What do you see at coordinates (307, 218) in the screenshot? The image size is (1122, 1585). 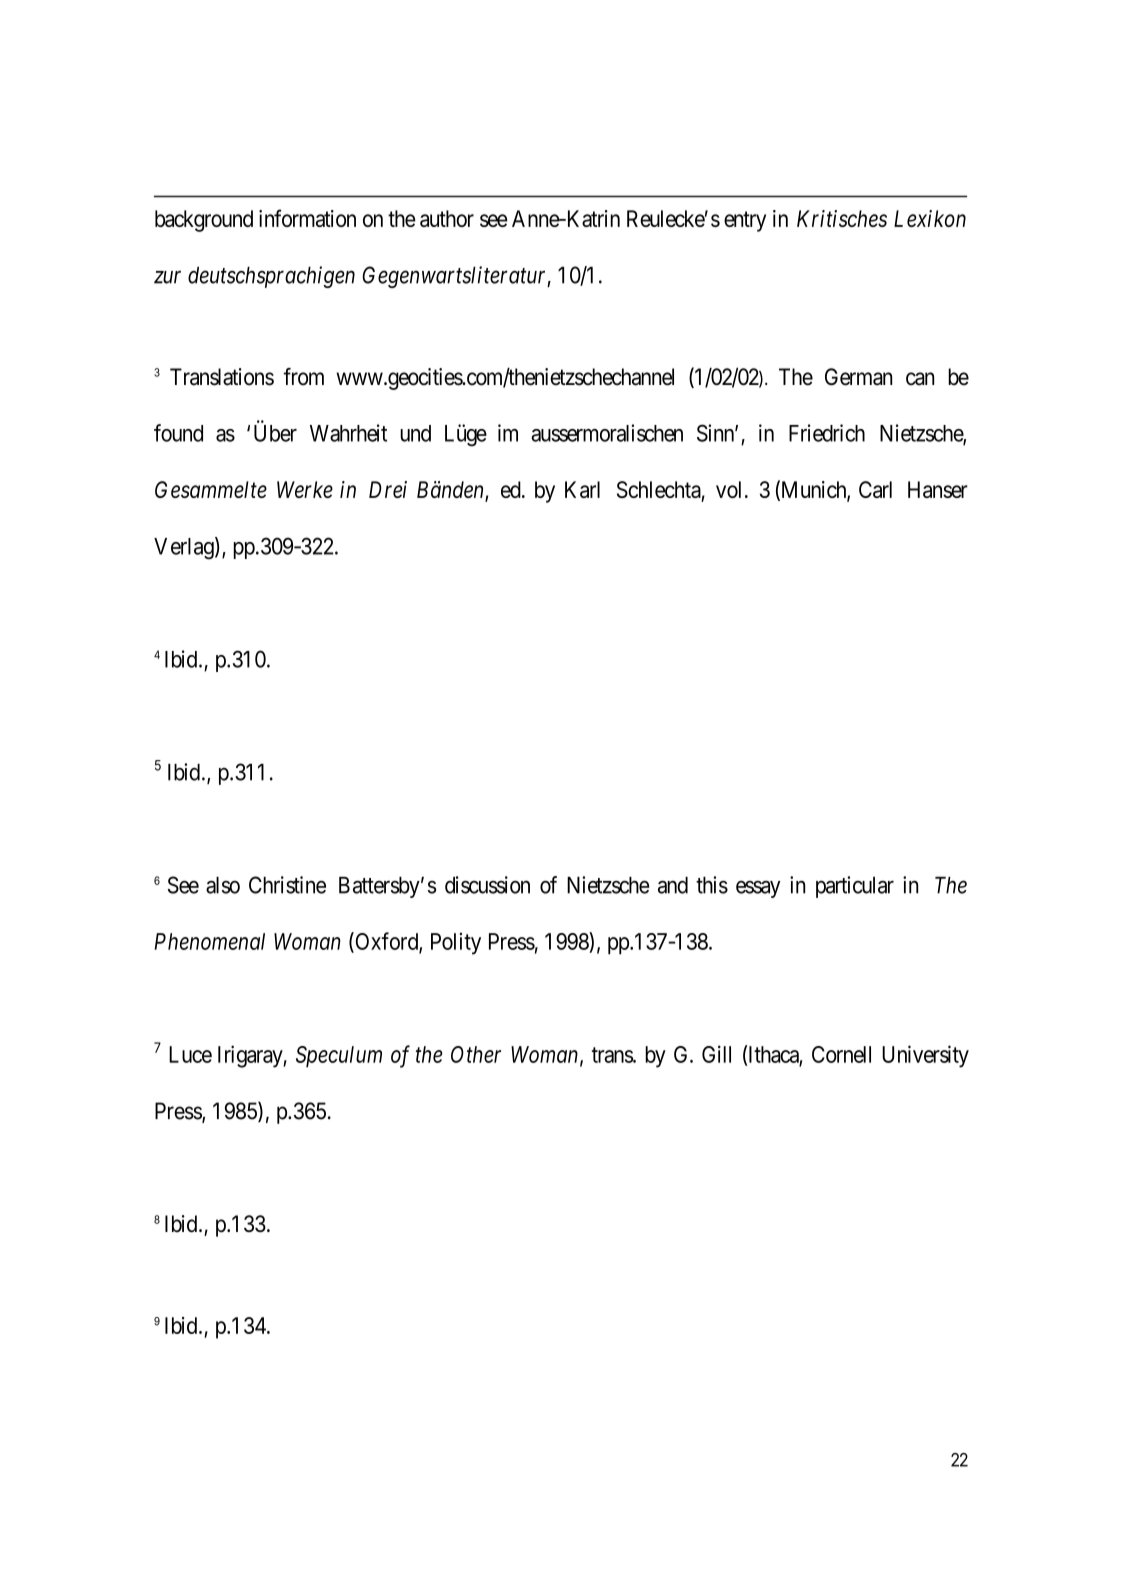 I see `information` at bounding box center [307, 218].
